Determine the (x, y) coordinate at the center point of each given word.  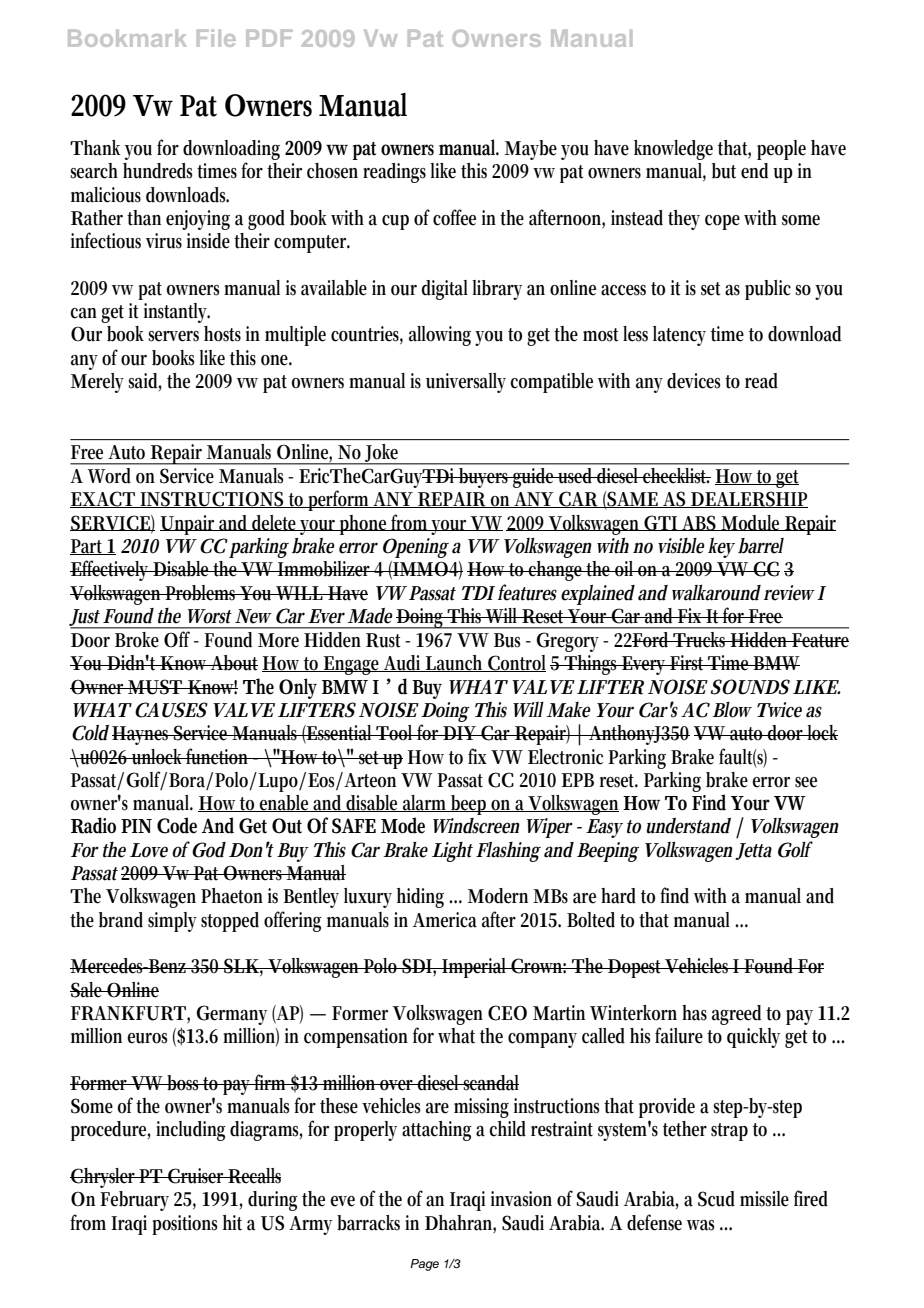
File (216, 38)
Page (424, 1265)
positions (184, 1225)
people (781, 150)
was (700, 1225)
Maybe (531, 150)
